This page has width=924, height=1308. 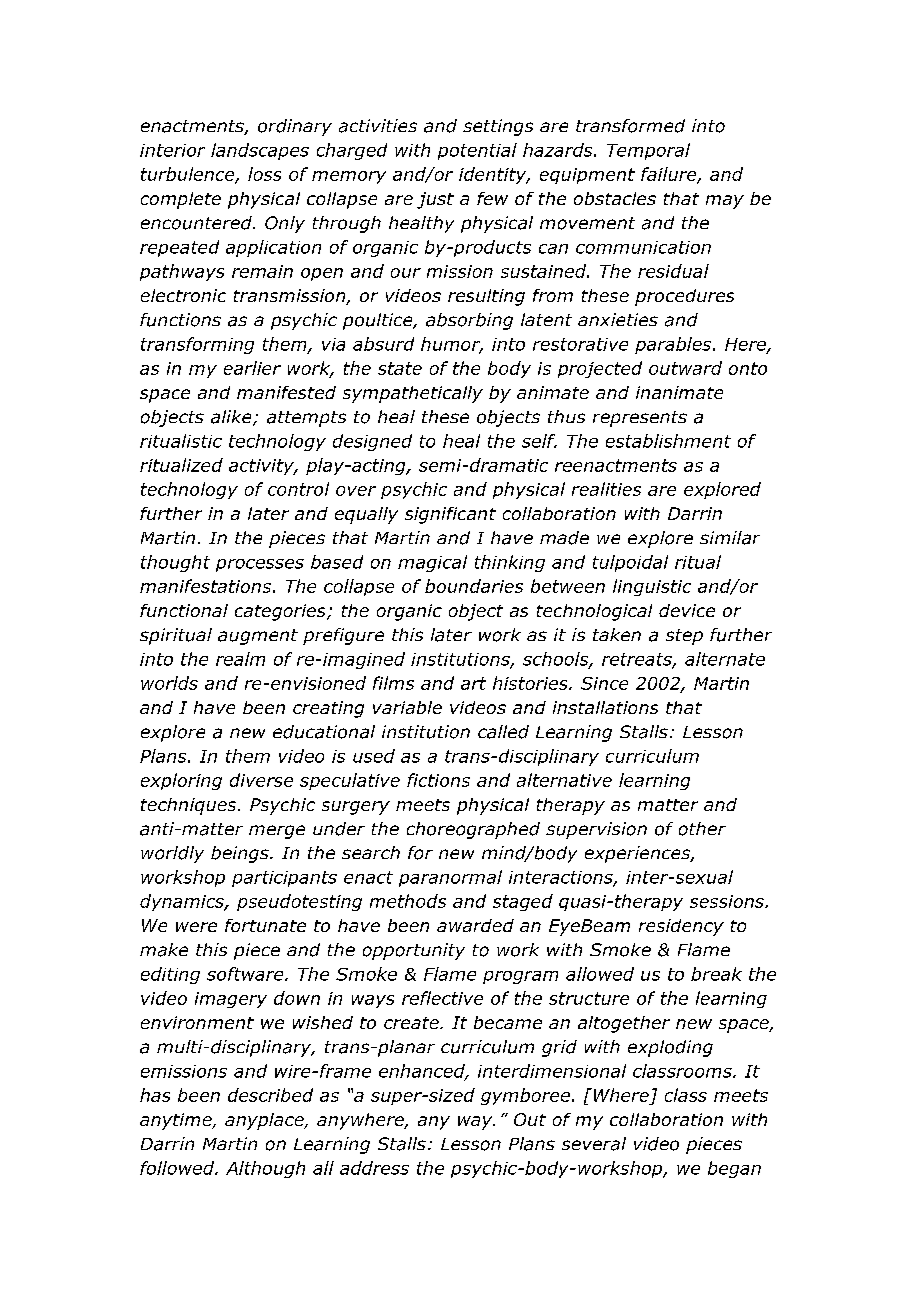 What do you see at coordinates (648, 151) in the page?
I see `Temporal` at bounding box center [648, 151].
